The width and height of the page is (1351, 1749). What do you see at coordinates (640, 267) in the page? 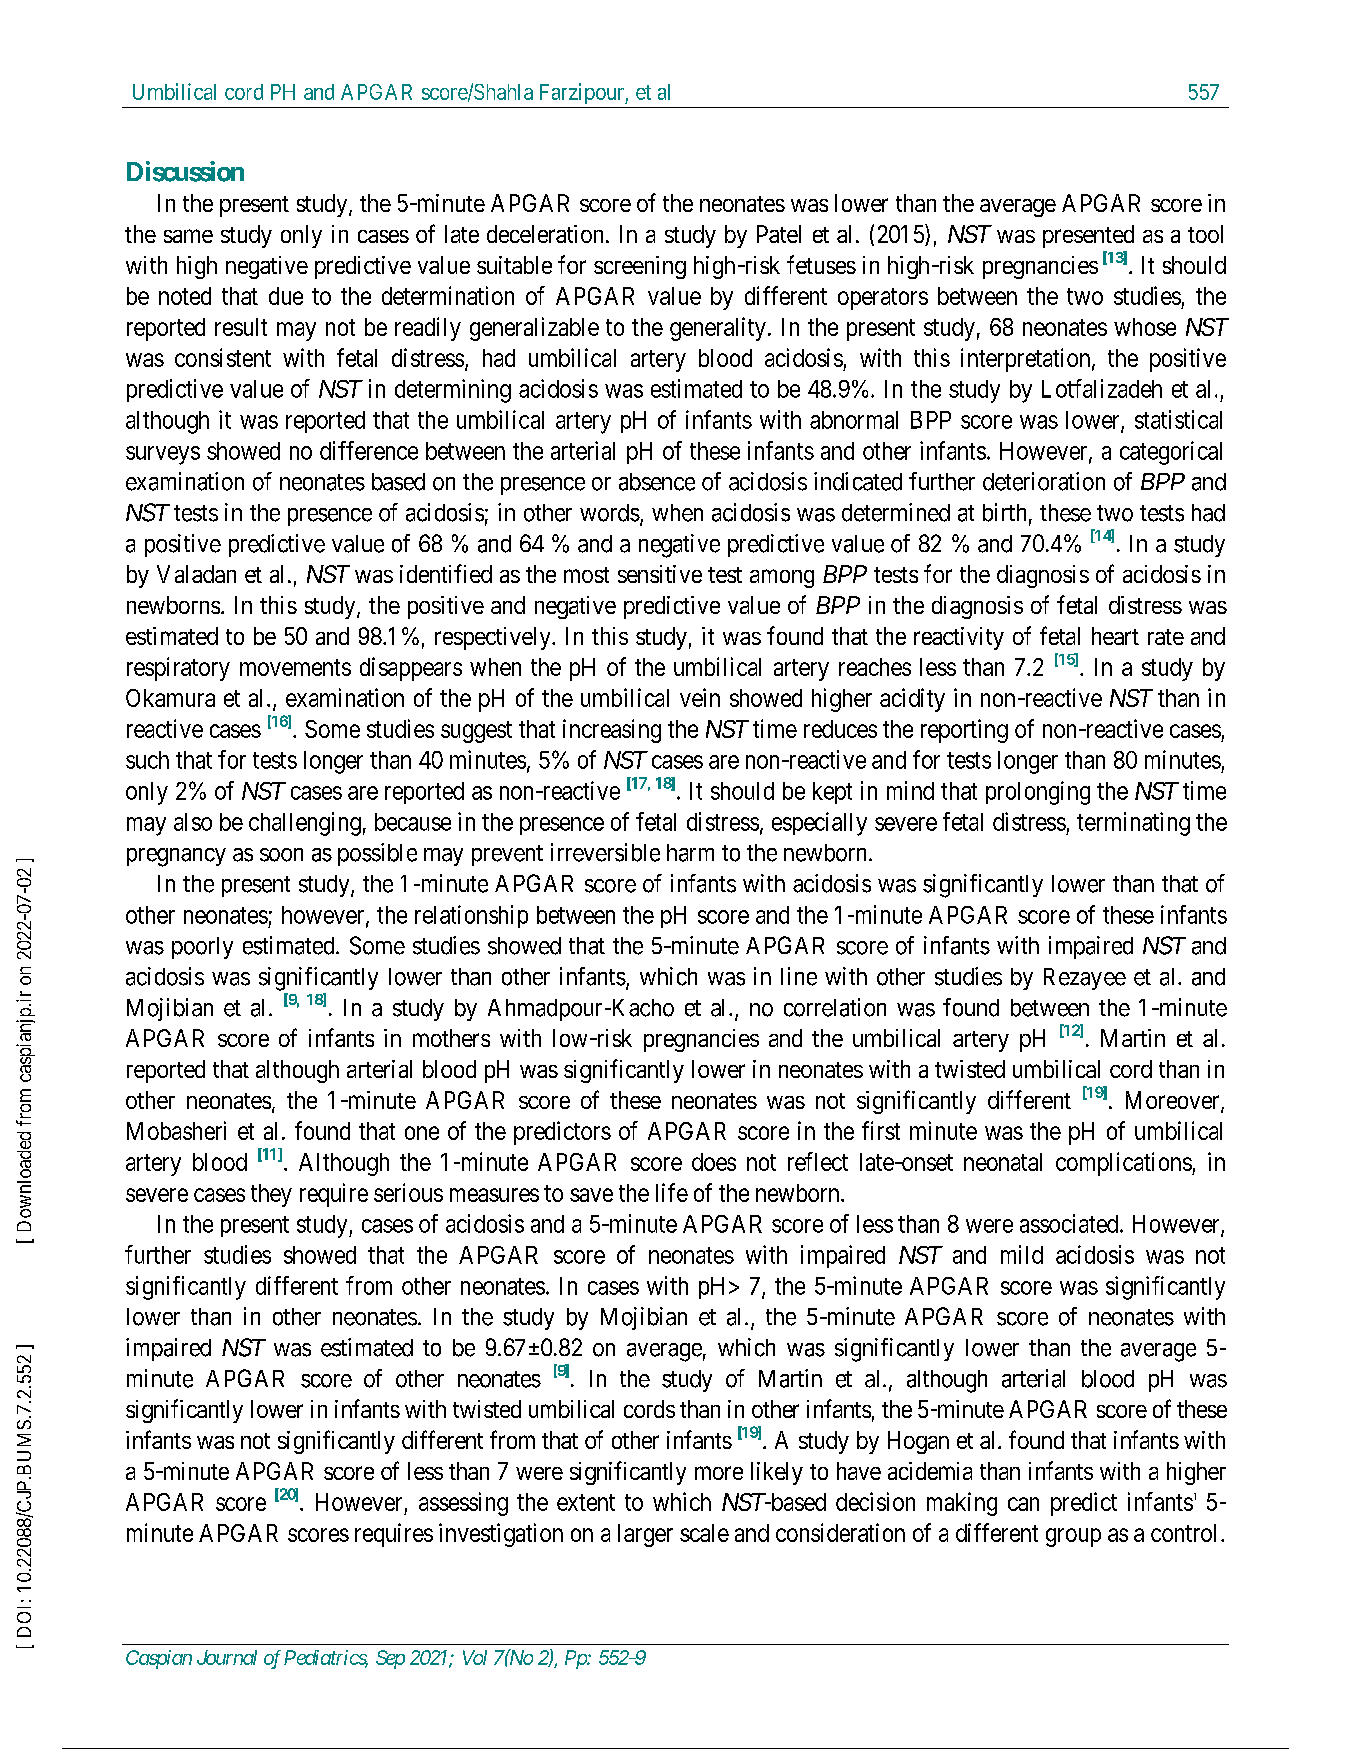
I see `screening` at bounding box center [640, 267].
